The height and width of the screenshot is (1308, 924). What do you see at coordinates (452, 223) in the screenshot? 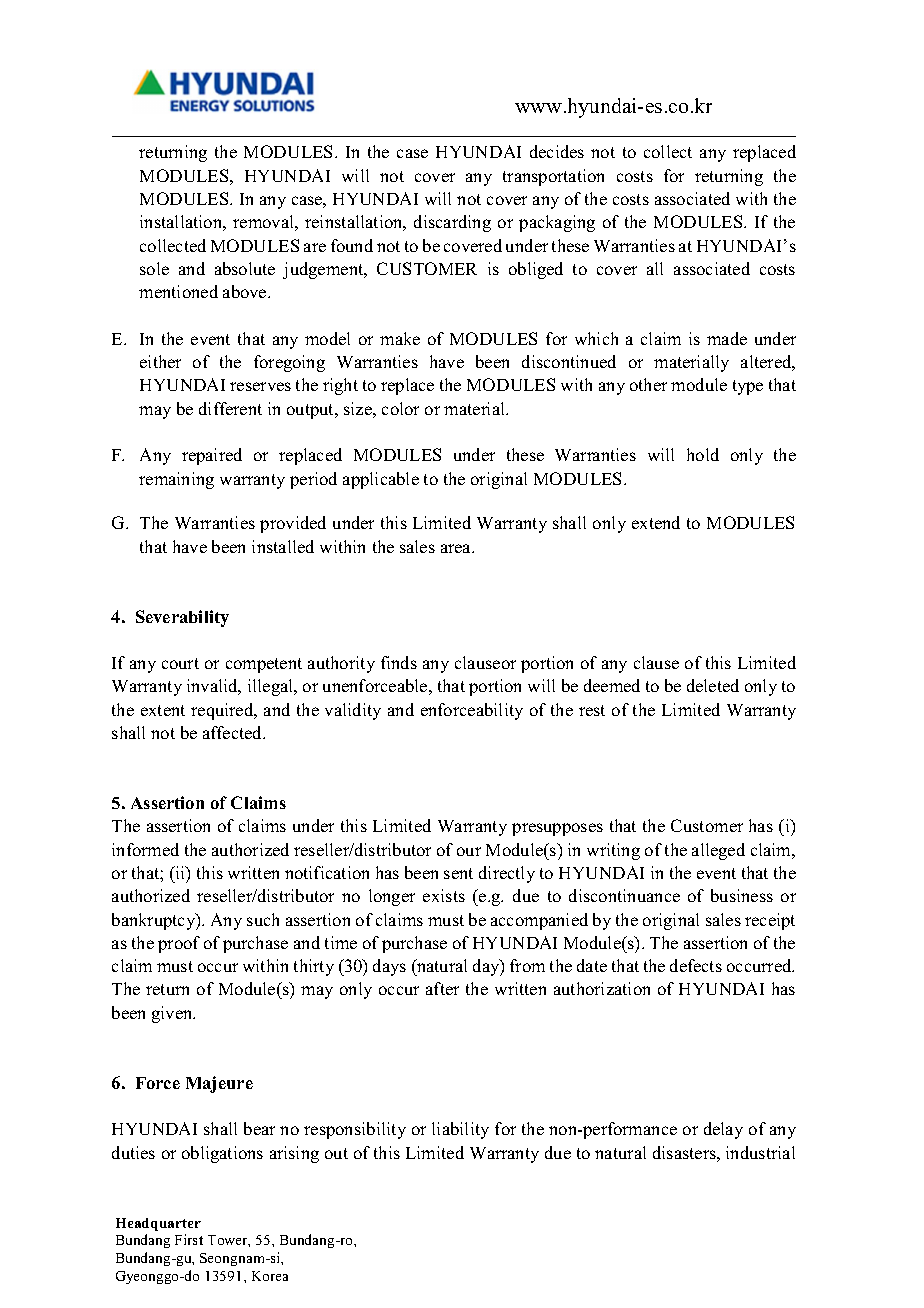
I see `discarding` at bounding box center [452, 223].
